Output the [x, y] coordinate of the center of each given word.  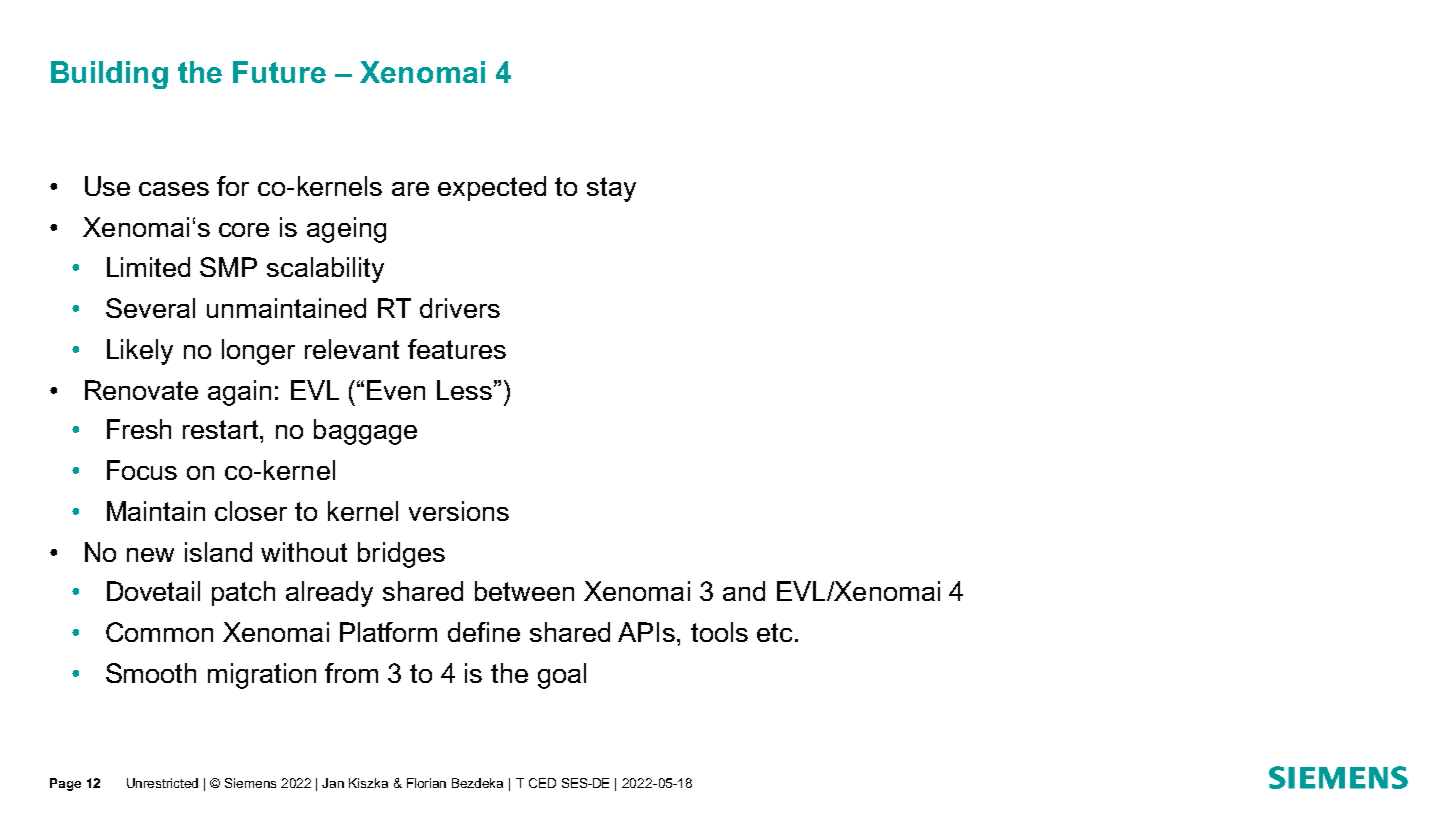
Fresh [139, 429]
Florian [426, 783]
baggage [365, 432]
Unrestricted [162, 783]
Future [279, 72]
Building [109, 75]
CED [542, 783]
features [457, 349]
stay [611, 189]
